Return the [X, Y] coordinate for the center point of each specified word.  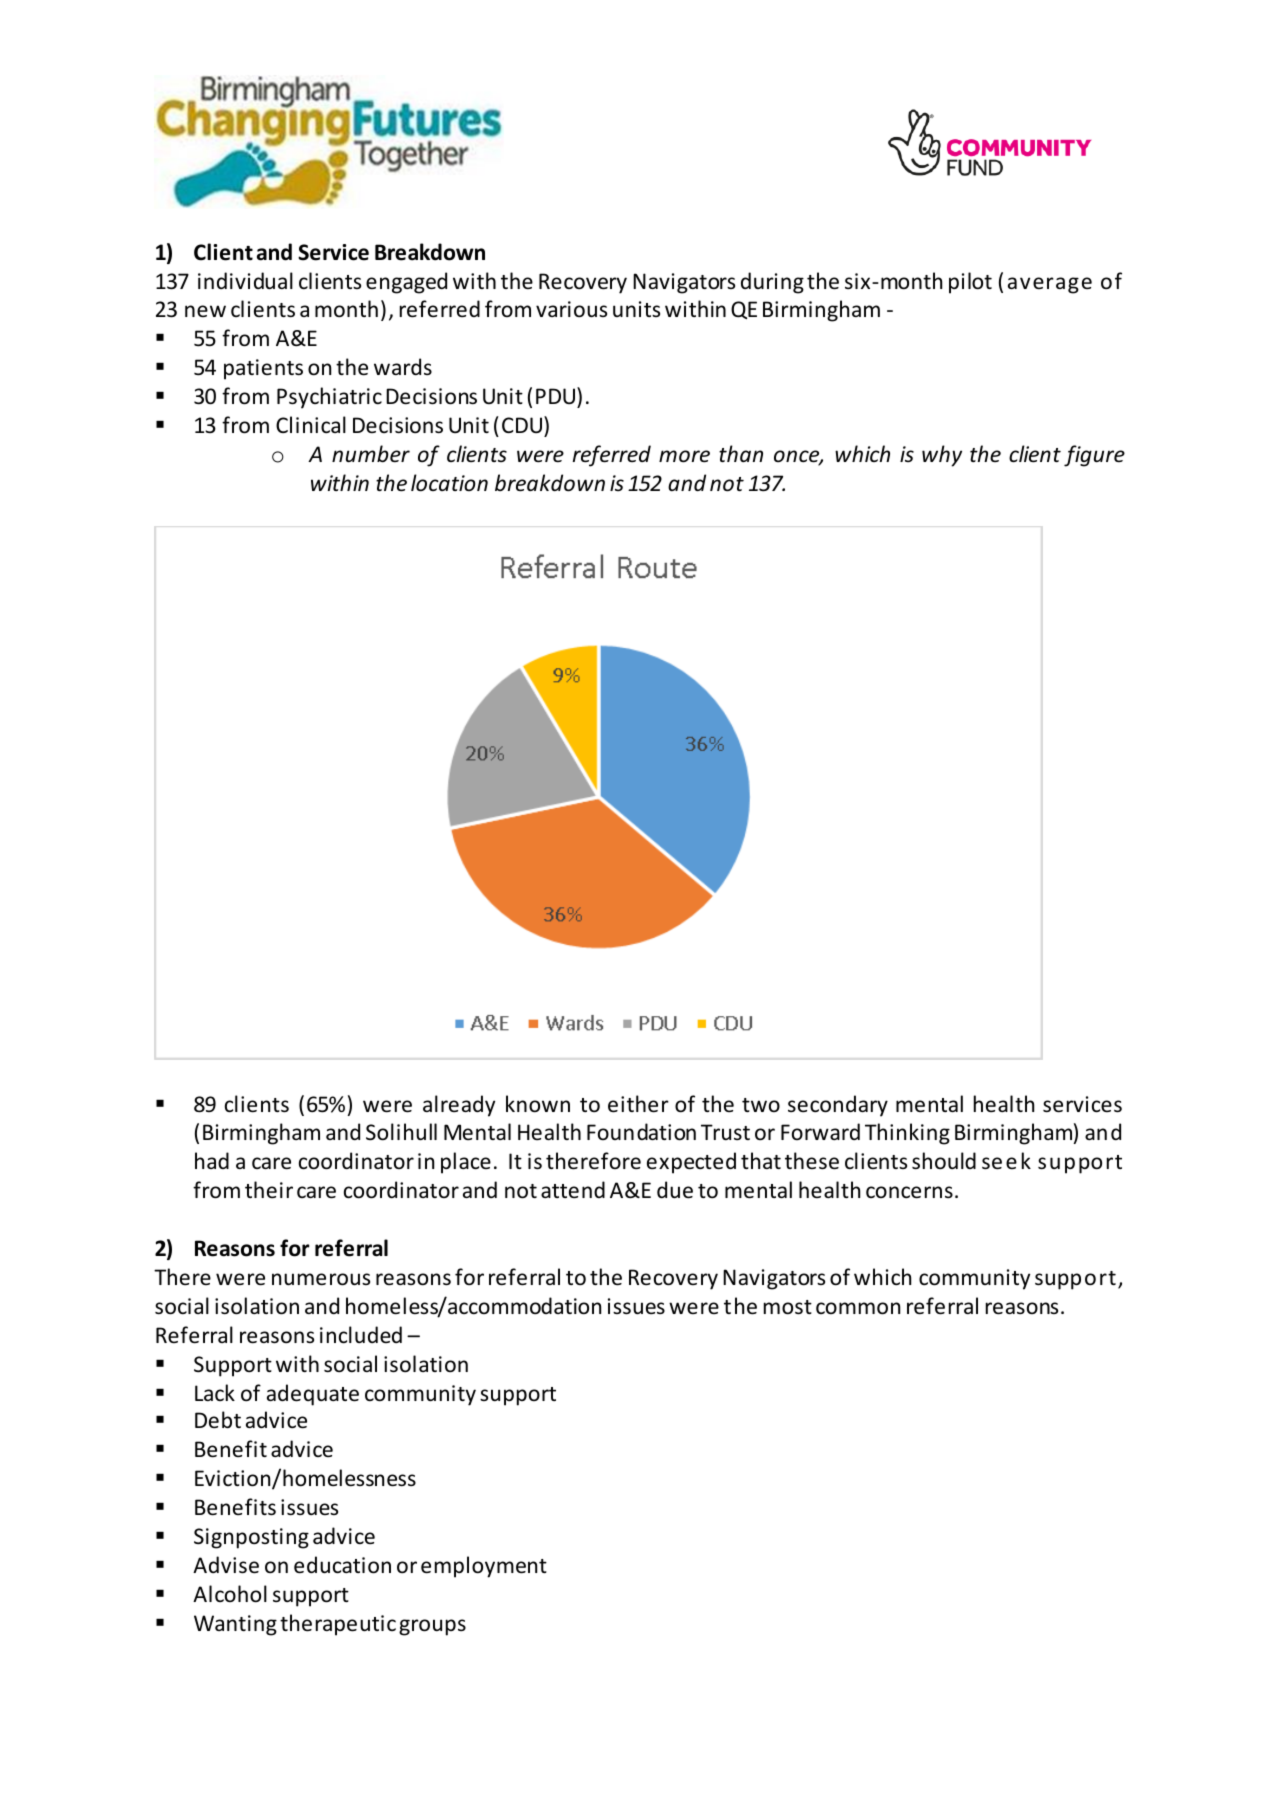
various [571, 309]
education [342, 1565]
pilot [970, 283]
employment [484, 1567]
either [638, 1104]
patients [263, 369]
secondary [838, 1106]
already [459, 1106]
